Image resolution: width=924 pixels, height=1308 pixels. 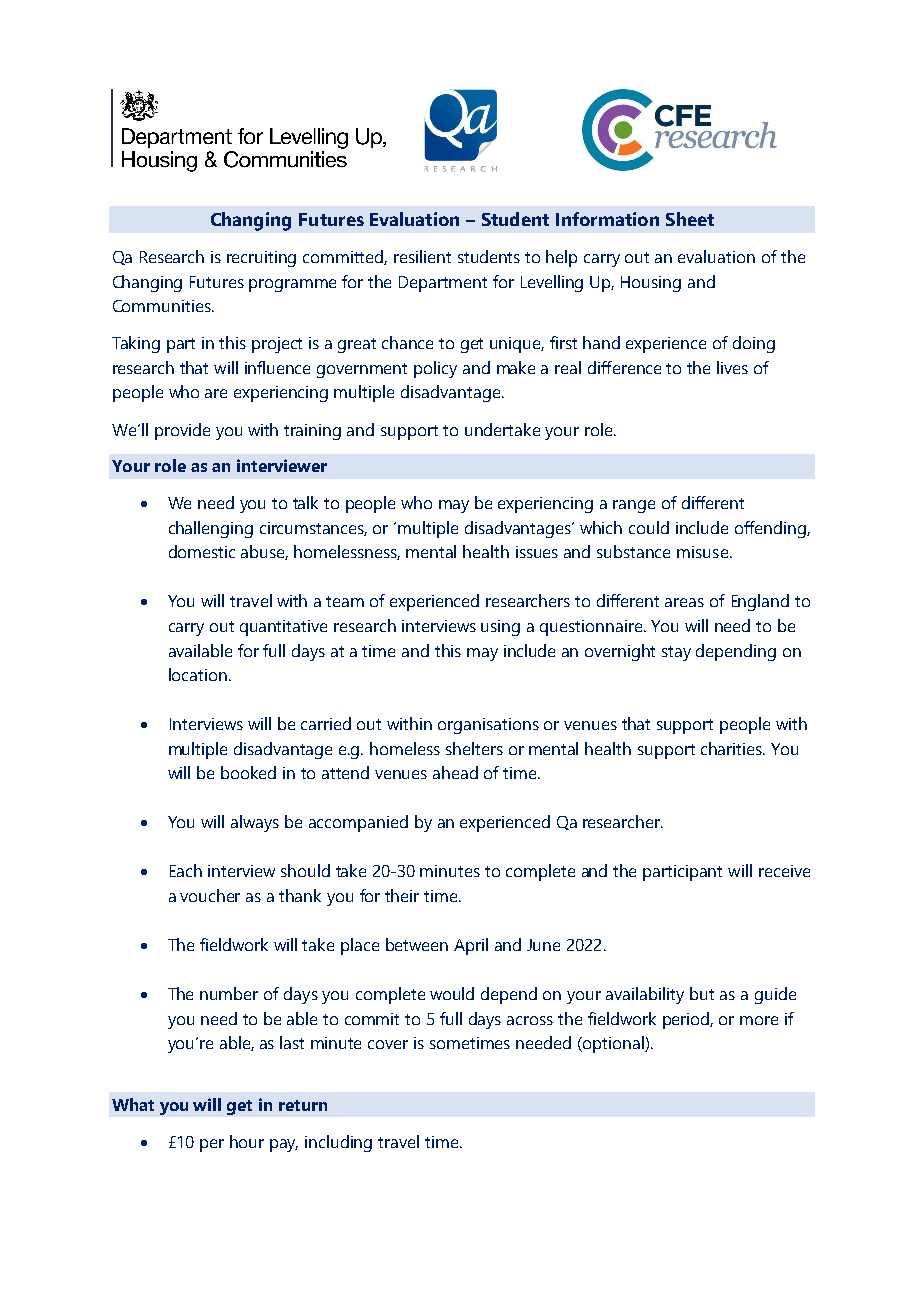 I want to click on resilient, so click(x=422, y=256).
